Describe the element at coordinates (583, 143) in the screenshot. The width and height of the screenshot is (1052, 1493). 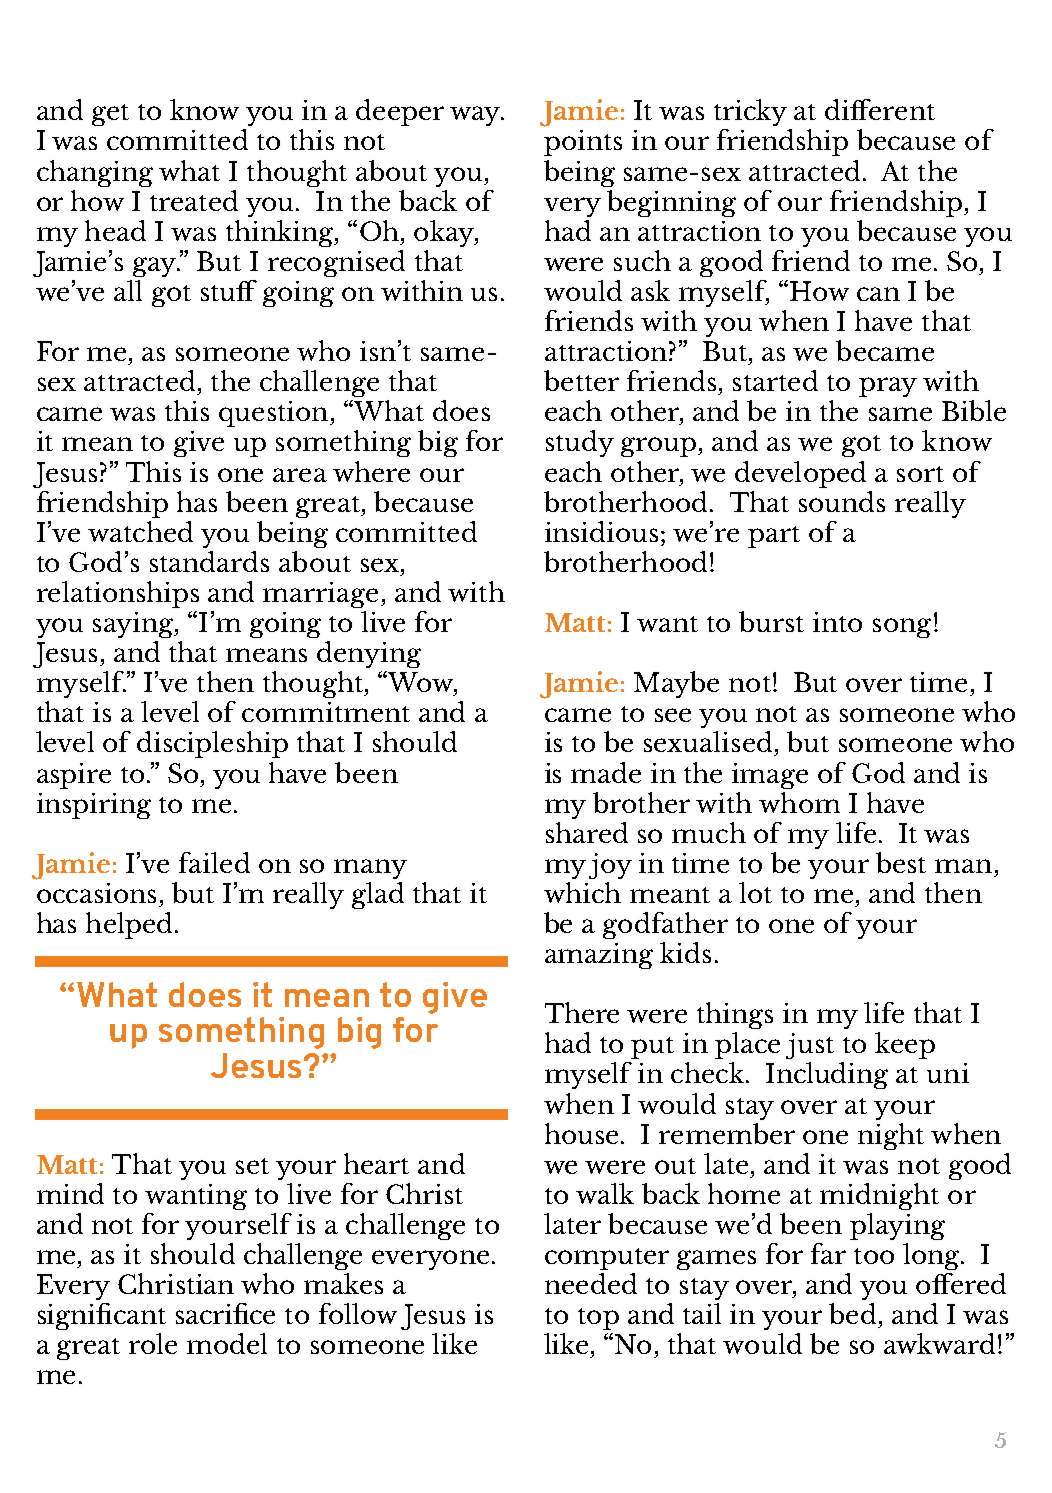
I see `points` at that location.
